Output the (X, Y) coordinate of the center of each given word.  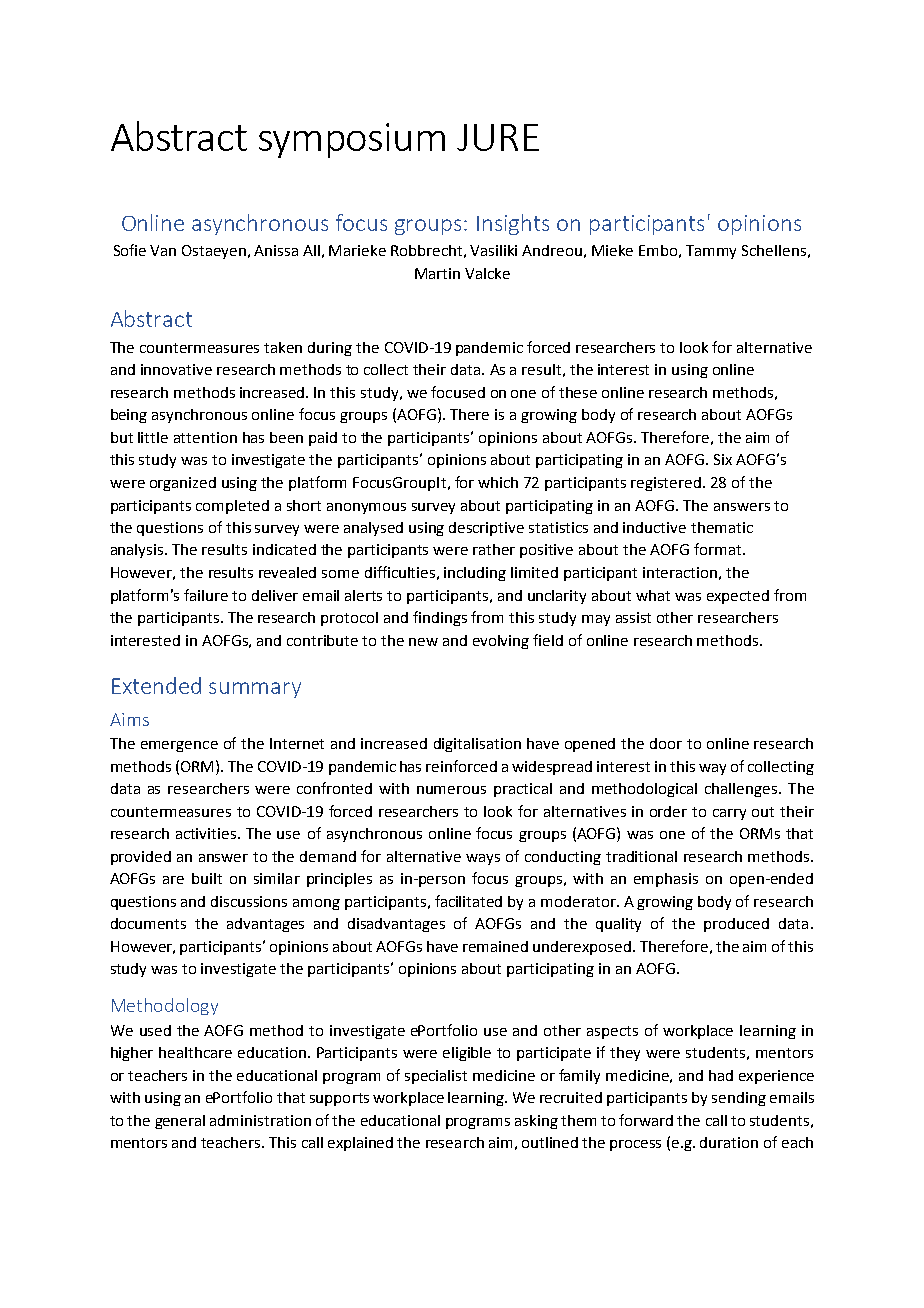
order (668, 811)
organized (183, 484)
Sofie (130, 250)
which (498, 482)
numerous (451, 790)
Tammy (711, 252)
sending (739, 1099)
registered (666, 484)
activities (206, 833)
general (180, 1122)
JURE (498, 137)
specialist (436, 1077)
